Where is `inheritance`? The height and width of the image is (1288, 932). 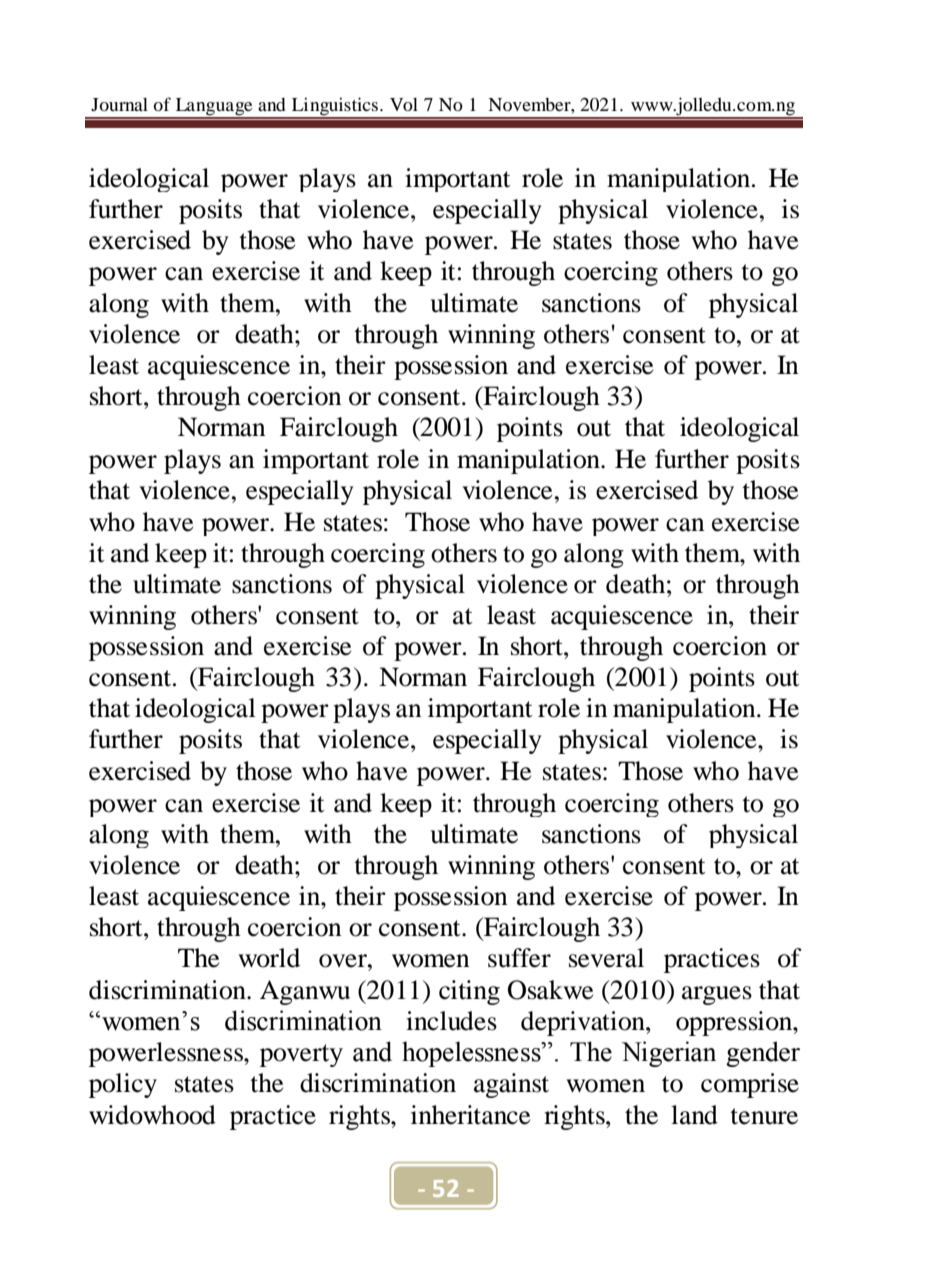
inheritance is located at coordinates (470, 1115).
